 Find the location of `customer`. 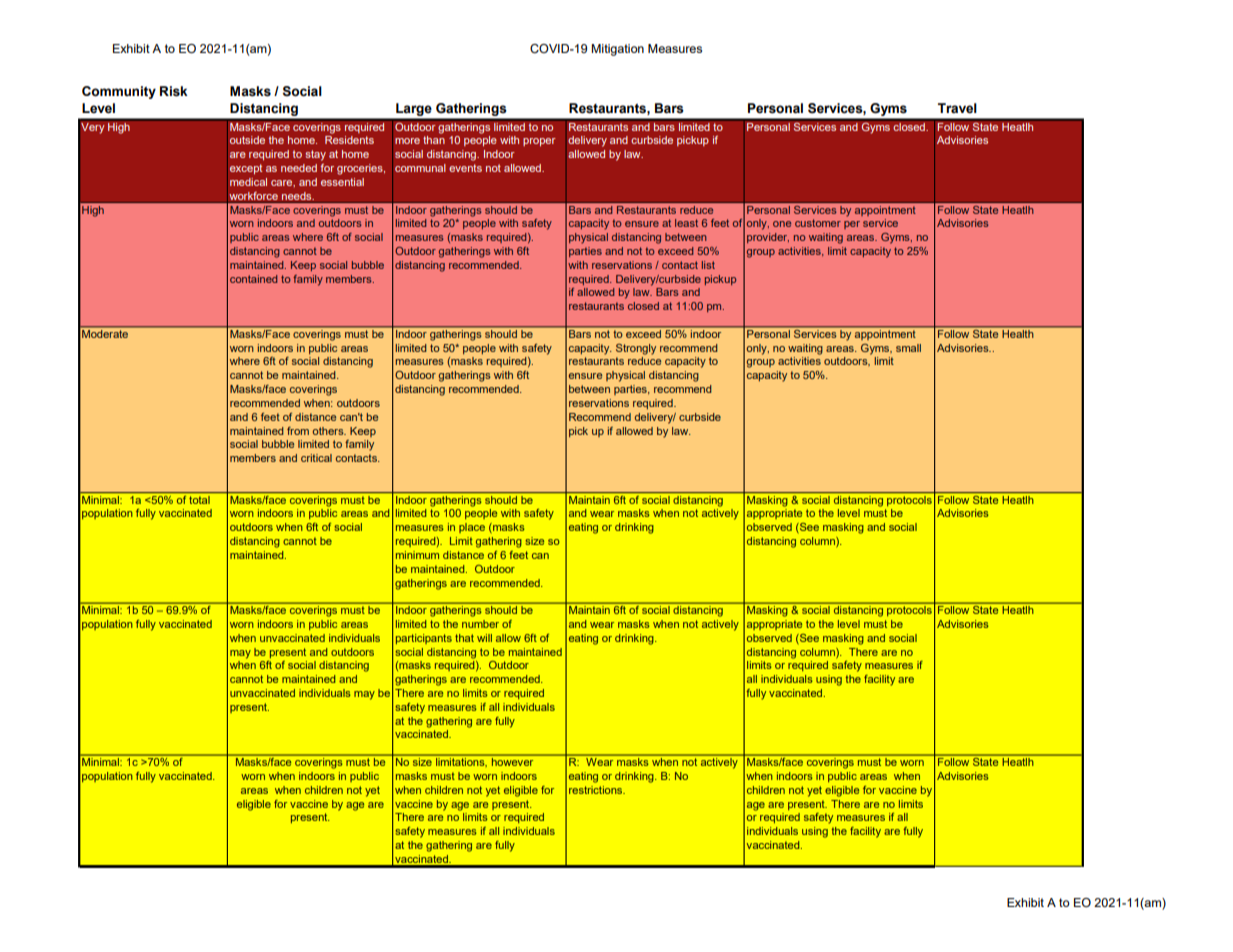

customer is located at coordinates (818, 223).
